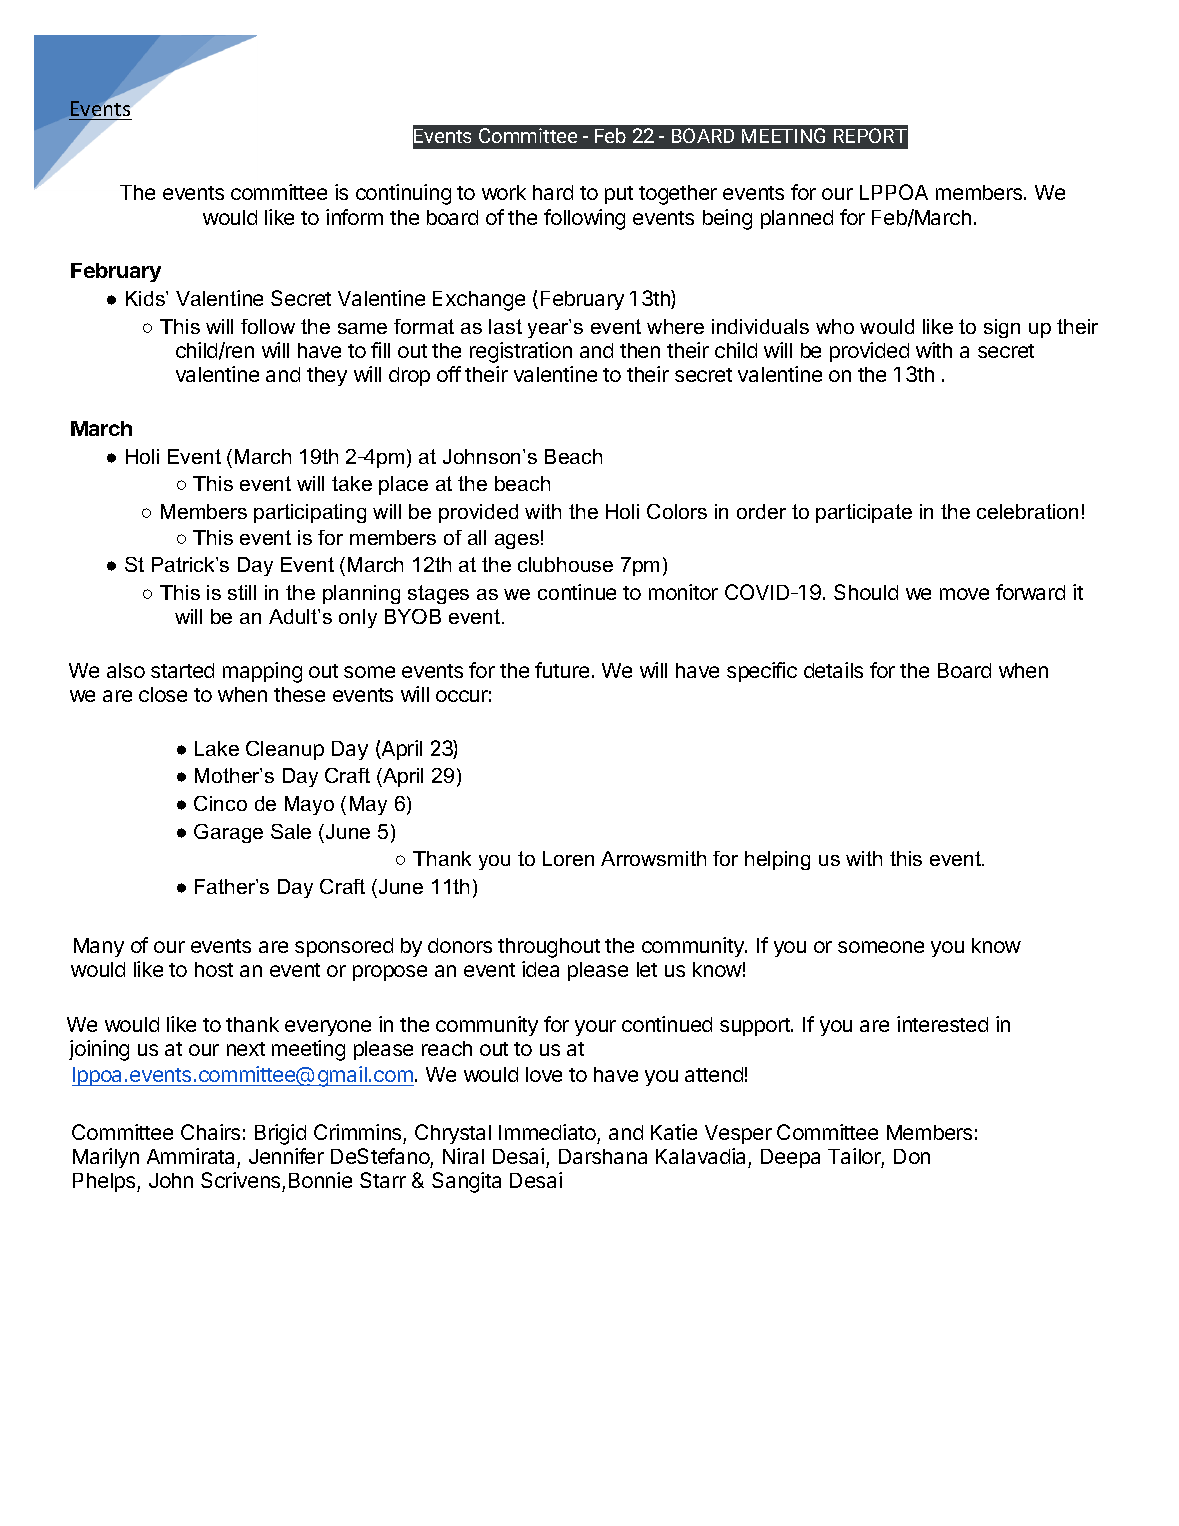 The width and height of the screenshot is (1179, 1526). What do you see at coordinates (210, 1132) in the screenshot?
I see `Chairs` at bounding box center [210, 1132].
